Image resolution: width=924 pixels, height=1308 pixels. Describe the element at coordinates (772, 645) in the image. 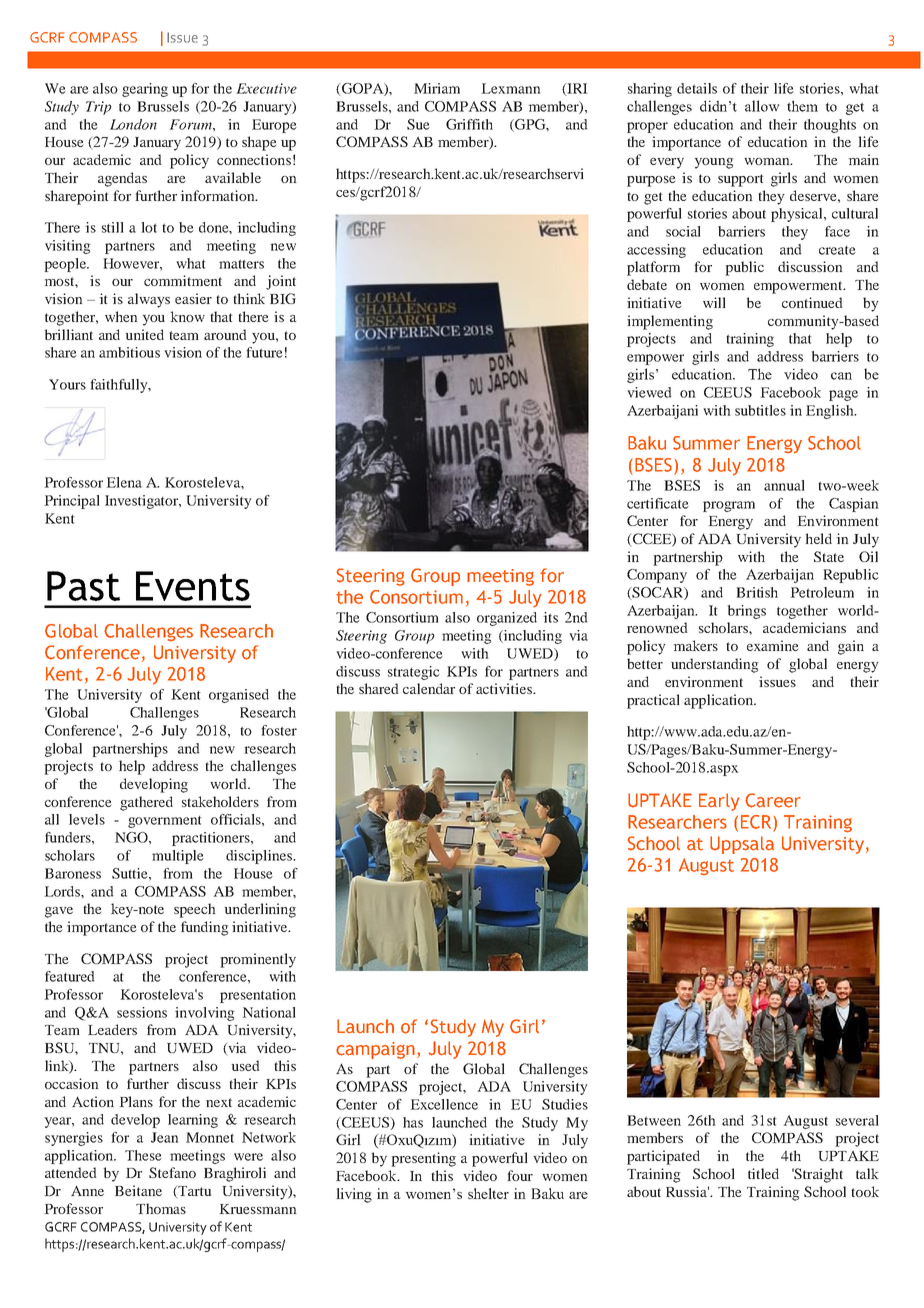

I see `examine` at that location.
